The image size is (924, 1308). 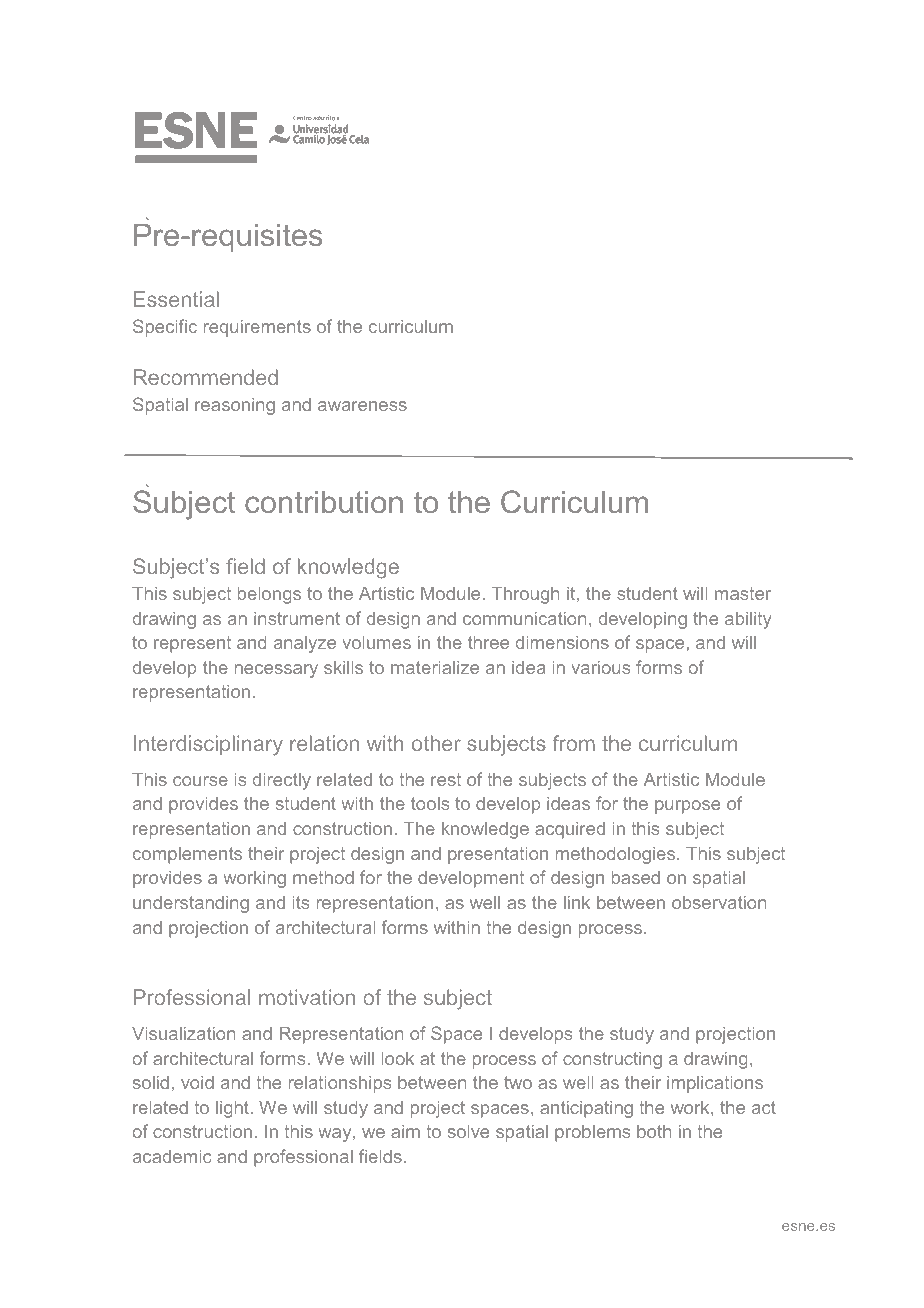 I want to click on based, so click(x=636, y=877).
